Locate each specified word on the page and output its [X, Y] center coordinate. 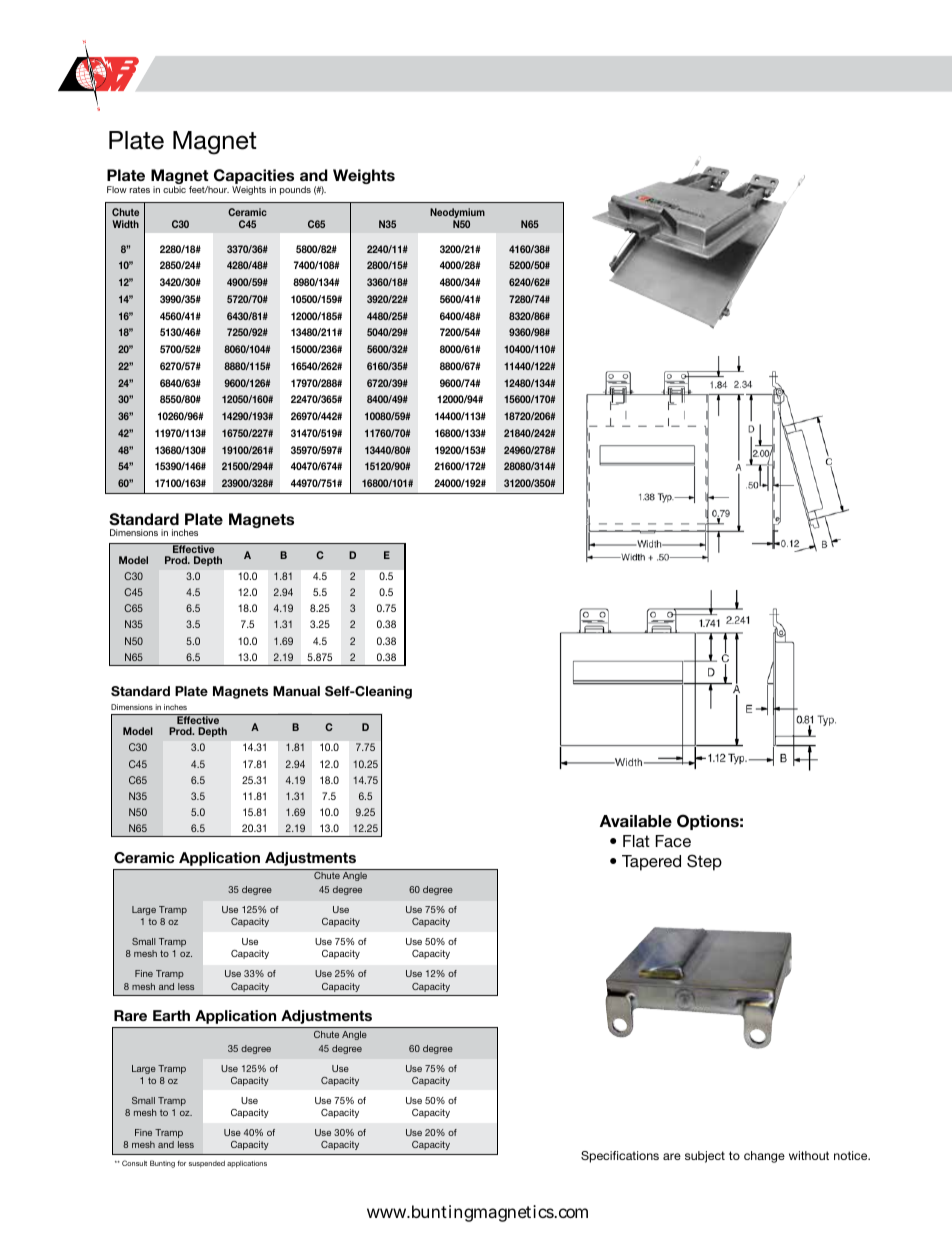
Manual [296, 691]
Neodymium [457, 214]
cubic [174, 189]
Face [673, 841]
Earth [171, 1015]
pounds [295, 190]
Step [704, 862]
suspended [207, 1164]
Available [636, 821]
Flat [636, 841]
